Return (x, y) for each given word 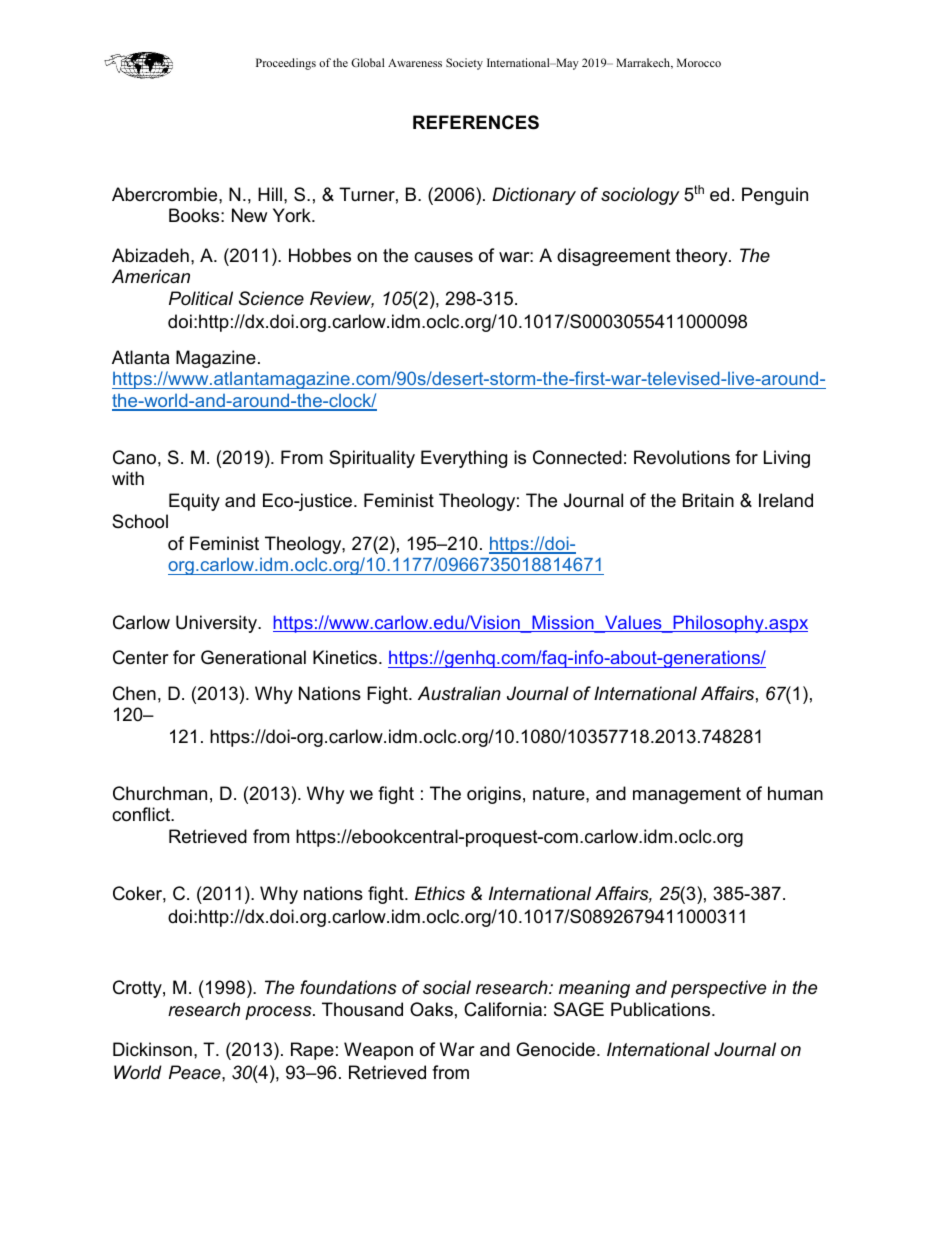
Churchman (160, 793)
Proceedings (286, 64)
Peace (196, 1072)
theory (703, 257)
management (687, 795)
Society (464, 64)
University (218, 624)
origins (494, 795)
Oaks (431, 1009)
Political (201, 298)
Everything (464, 459)
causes (443, 257)
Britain (708, 500)
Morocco (699, 62)
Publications (662, 1009)
